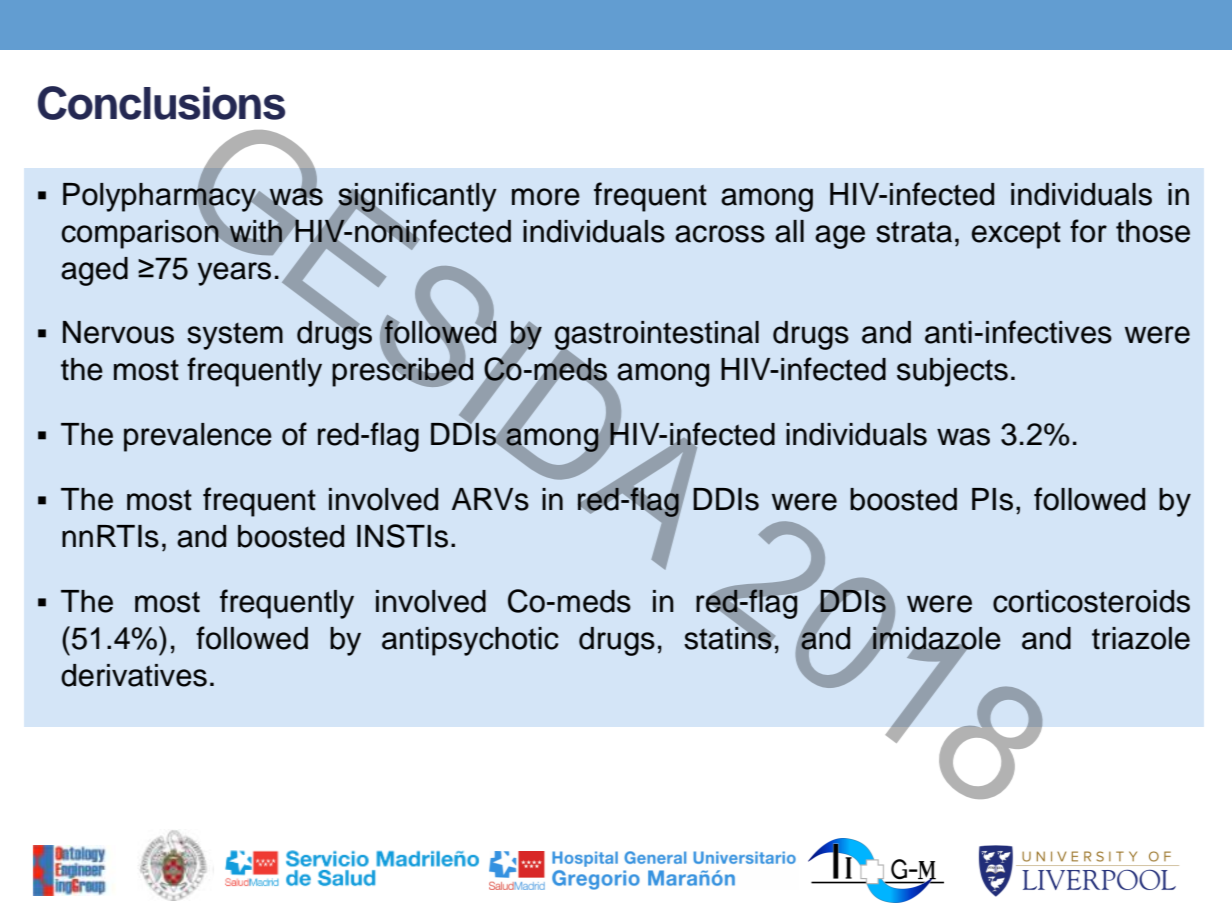 This image has width=1232, height=924. What do you see at coordinates (161, 103) in the image?
I see `Conclusions` at bounding box center [161, 103].
